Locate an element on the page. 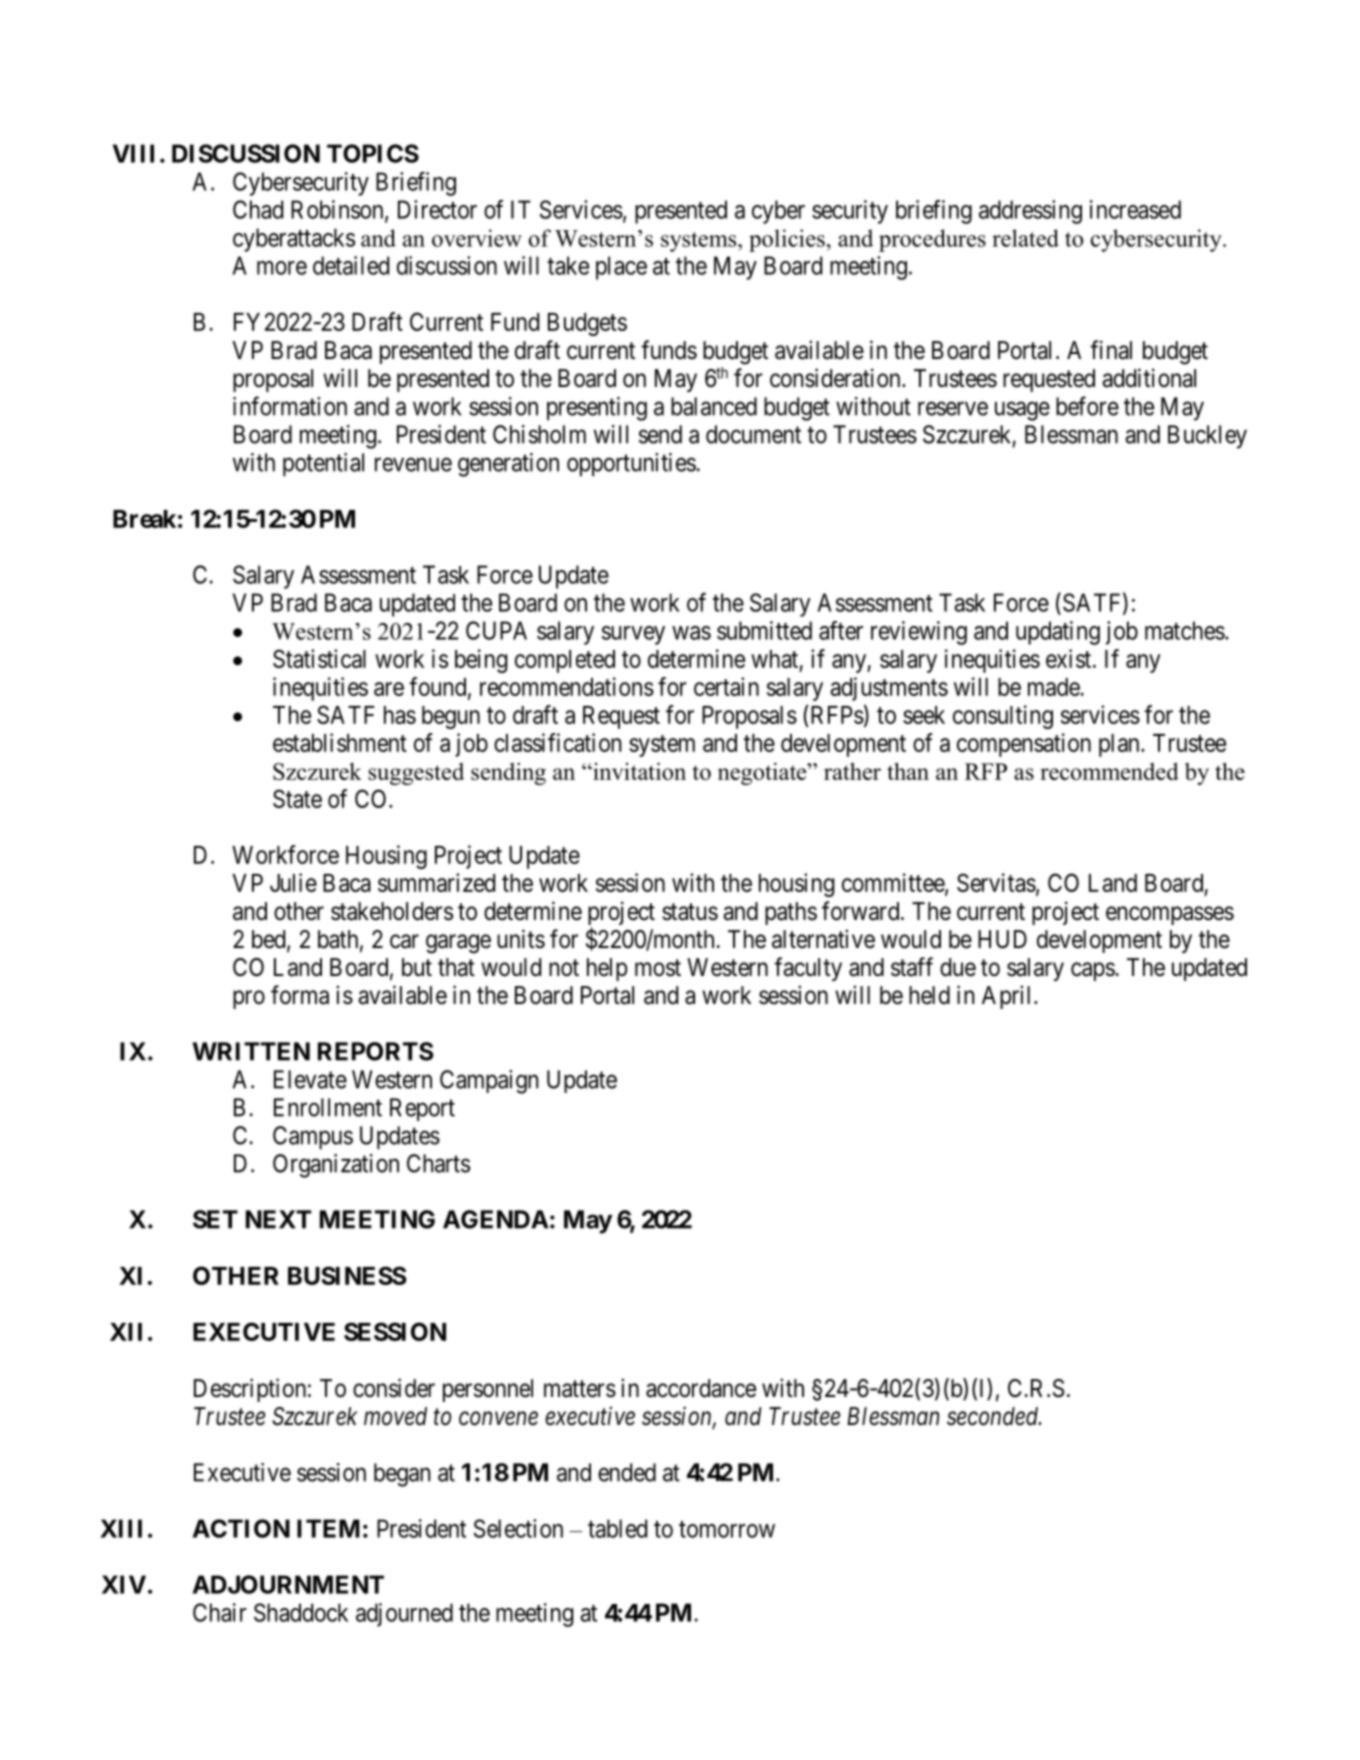 Image resolution: width=1360 pixels, height=1760 pixels. April is located at coordinates (1008, 997).
